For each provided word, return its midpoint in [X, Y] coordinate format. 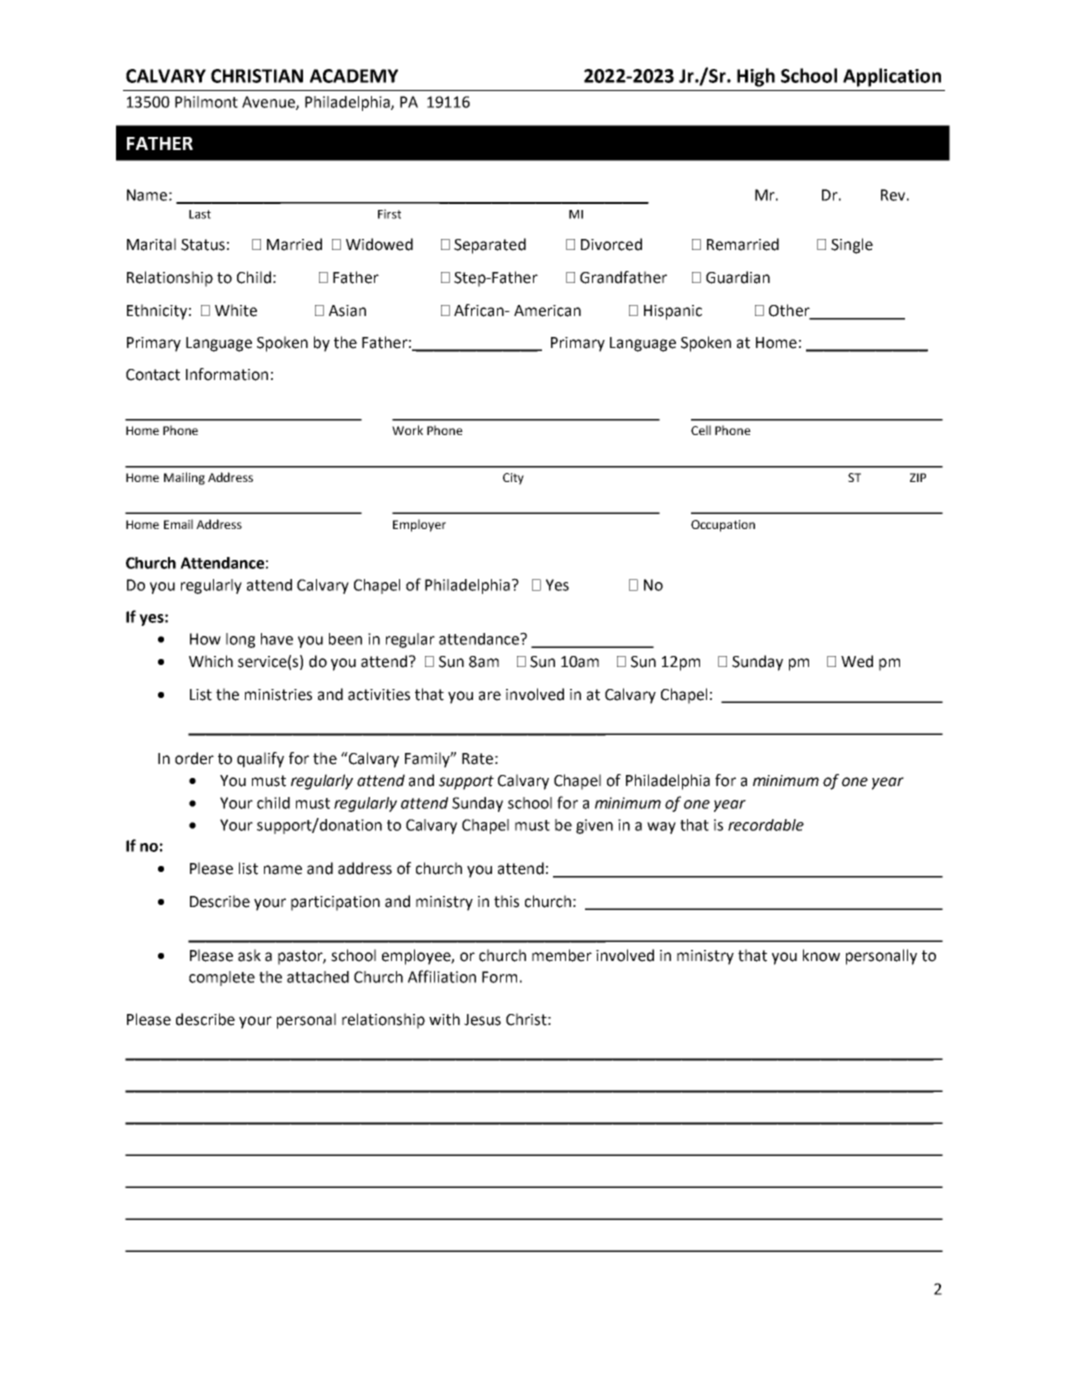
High [756, 77]
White [236, 310]
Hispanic [673, 312]
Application [892, 77]
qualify [260, 760]
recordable [766, 825]
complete [222, 978]
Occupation [723, 526]
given [594, 826]
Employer [419, 525]
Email [178, 524]
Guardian [738, 277]
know [821, 955]
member [562, 955]
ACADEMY [354, 76]
